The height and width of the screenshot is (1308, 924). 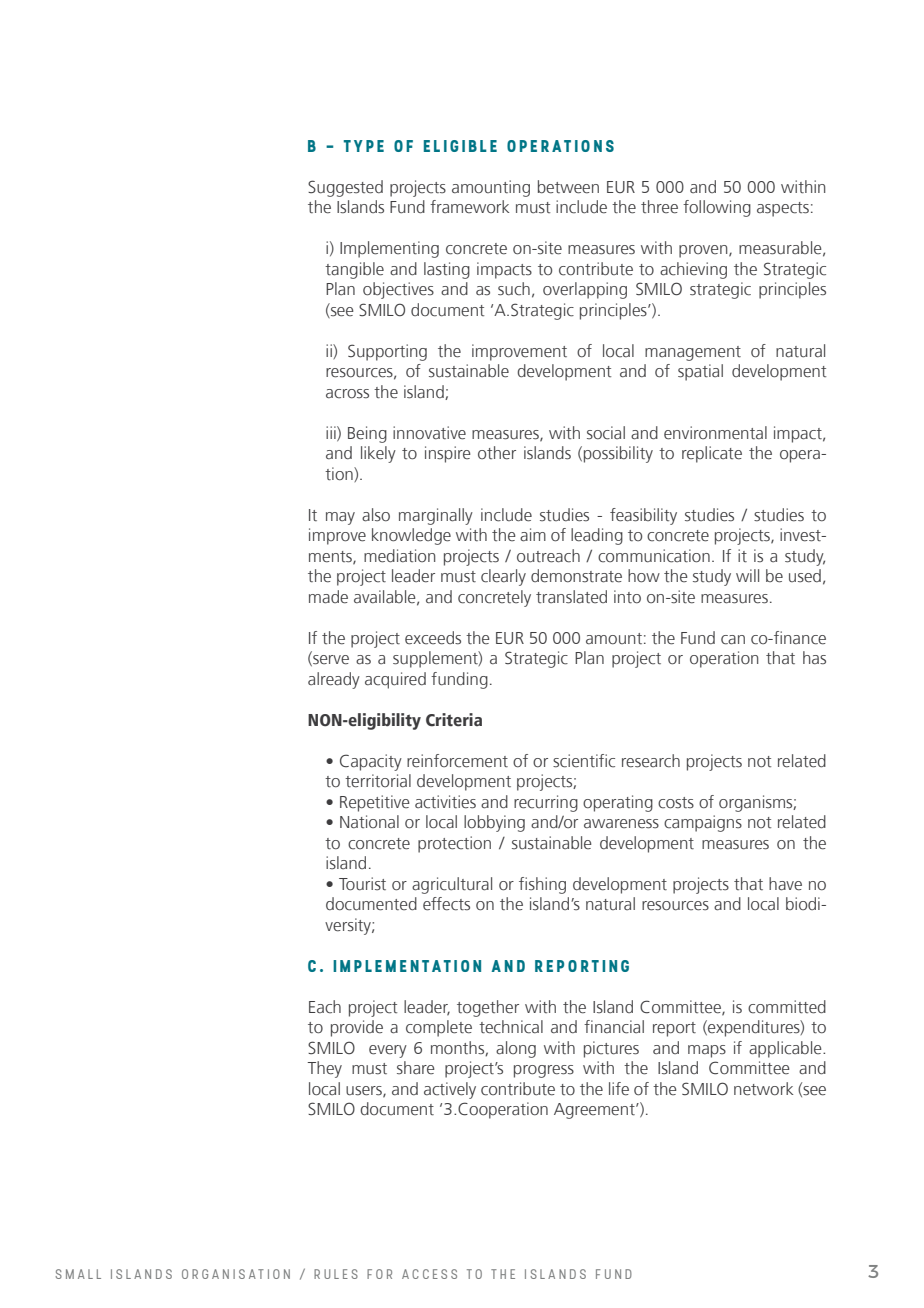 What do you see at coordinates (763, 1089) in the screenshot?
I see `network` at bounding box center [763, 1089].
